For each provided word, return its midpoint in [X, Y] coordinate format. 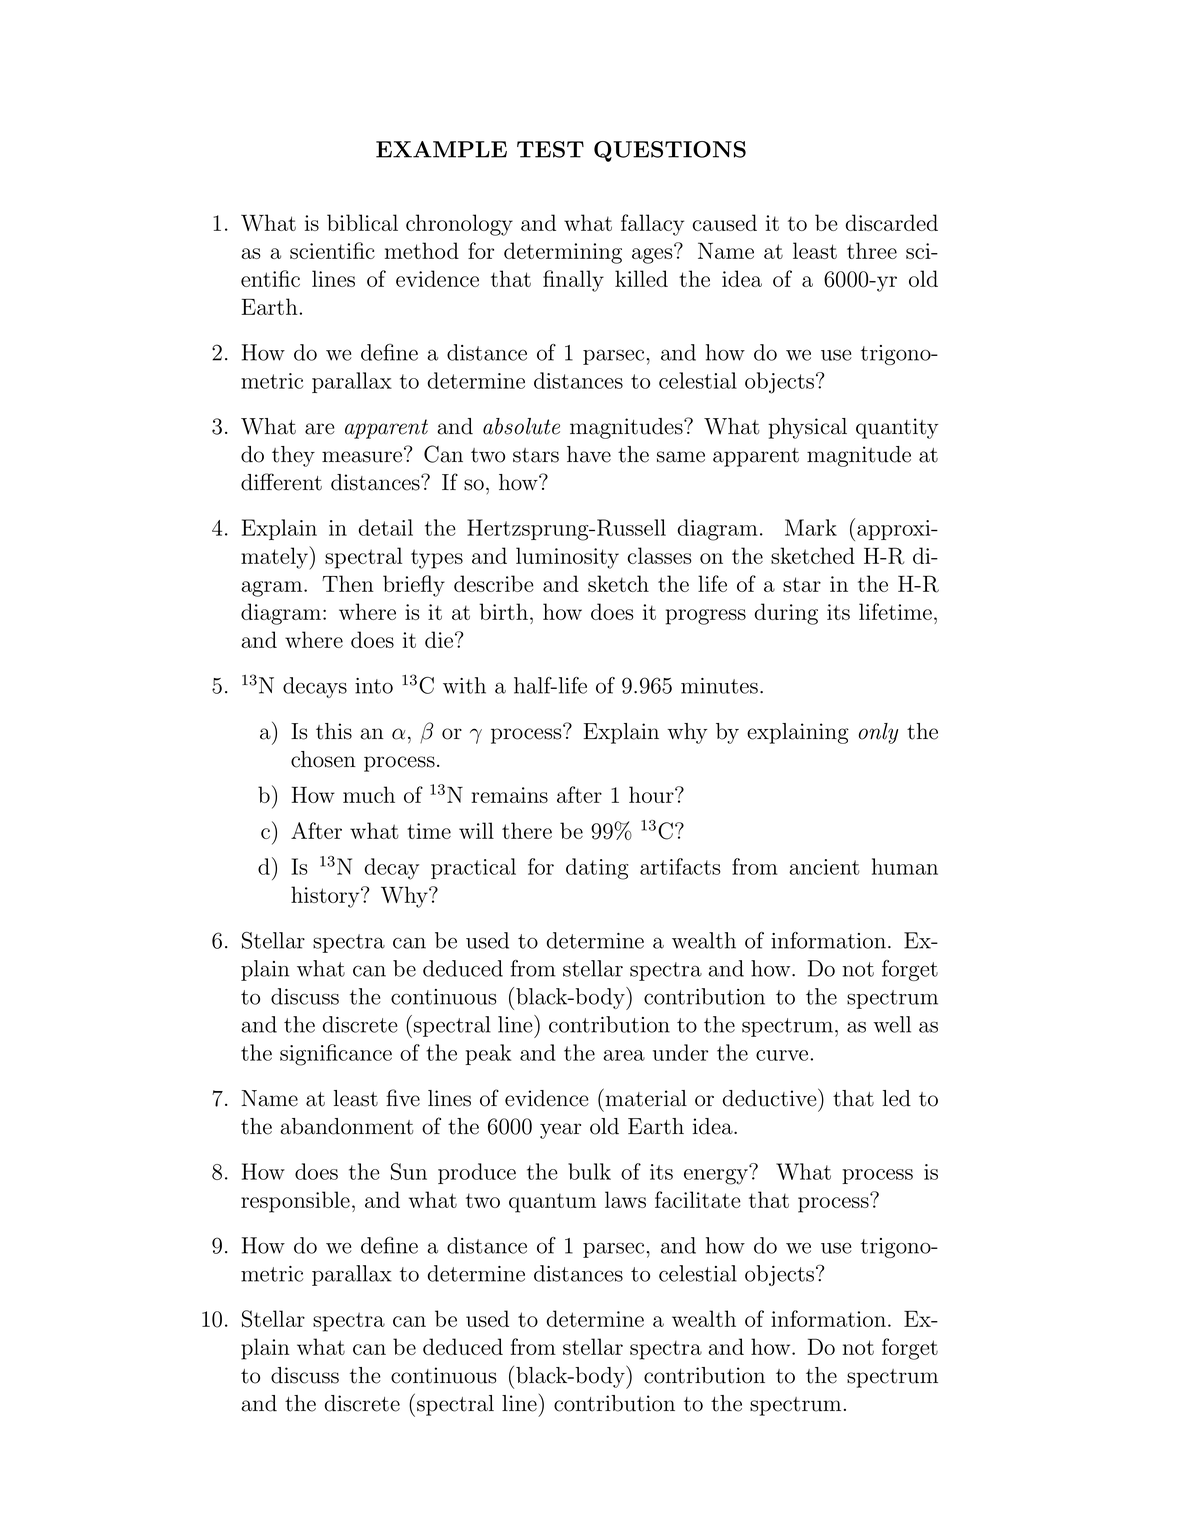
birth [504, 611]
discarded [892, 222]
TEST [550, 149]
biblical [362, 222]
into [374, 686]
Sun [409, 1171]
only [878, 733]
